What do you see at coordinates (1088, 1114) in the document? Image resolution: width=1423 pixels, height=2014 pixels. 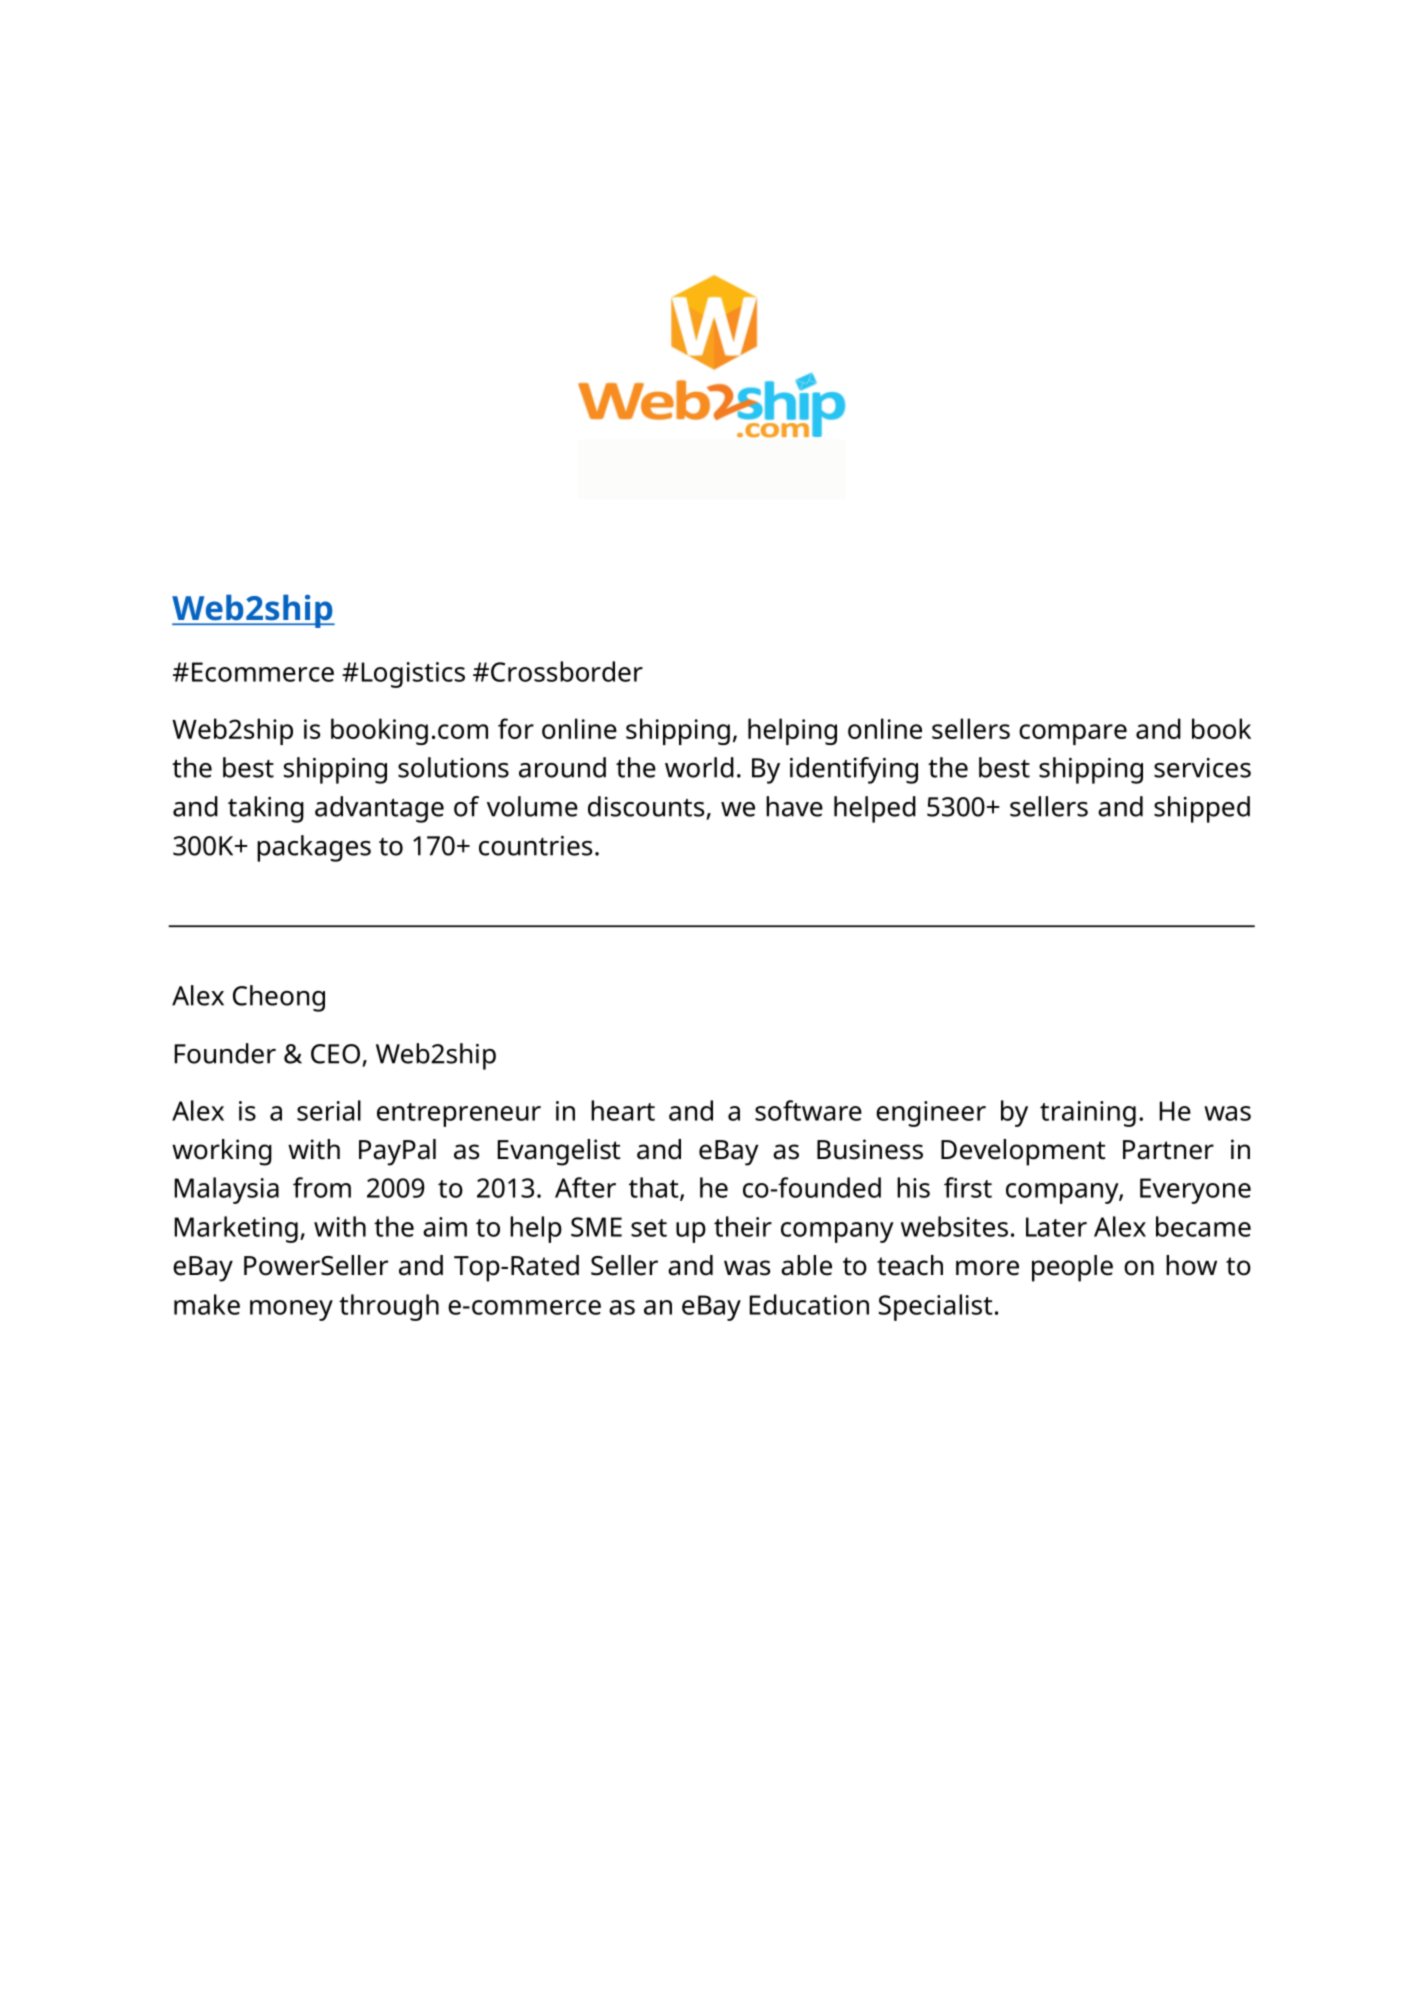 I see `training` at bounding box center [1088, 1114].
